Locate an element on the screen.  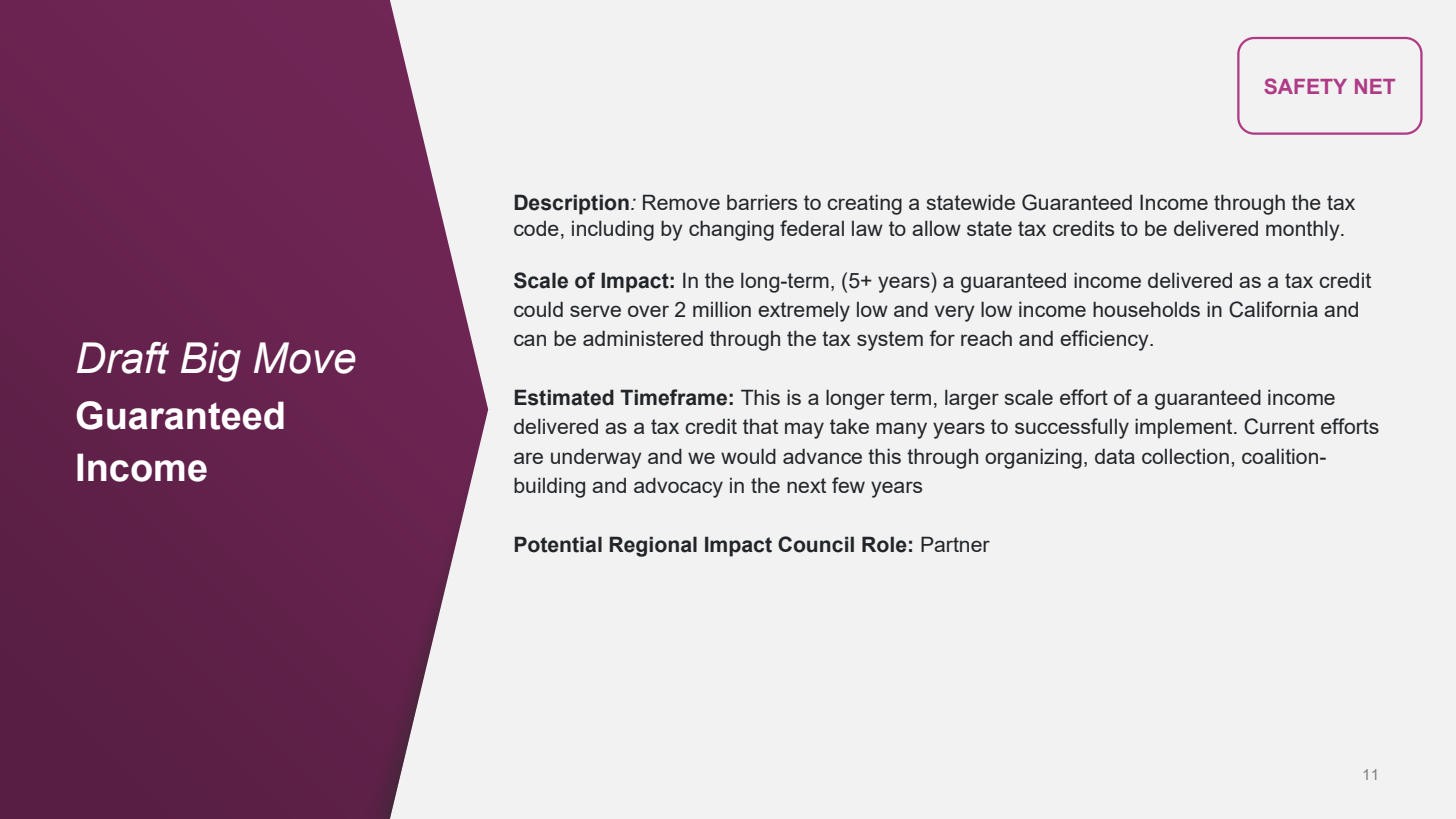
code is located at coordinates (536, 228).
